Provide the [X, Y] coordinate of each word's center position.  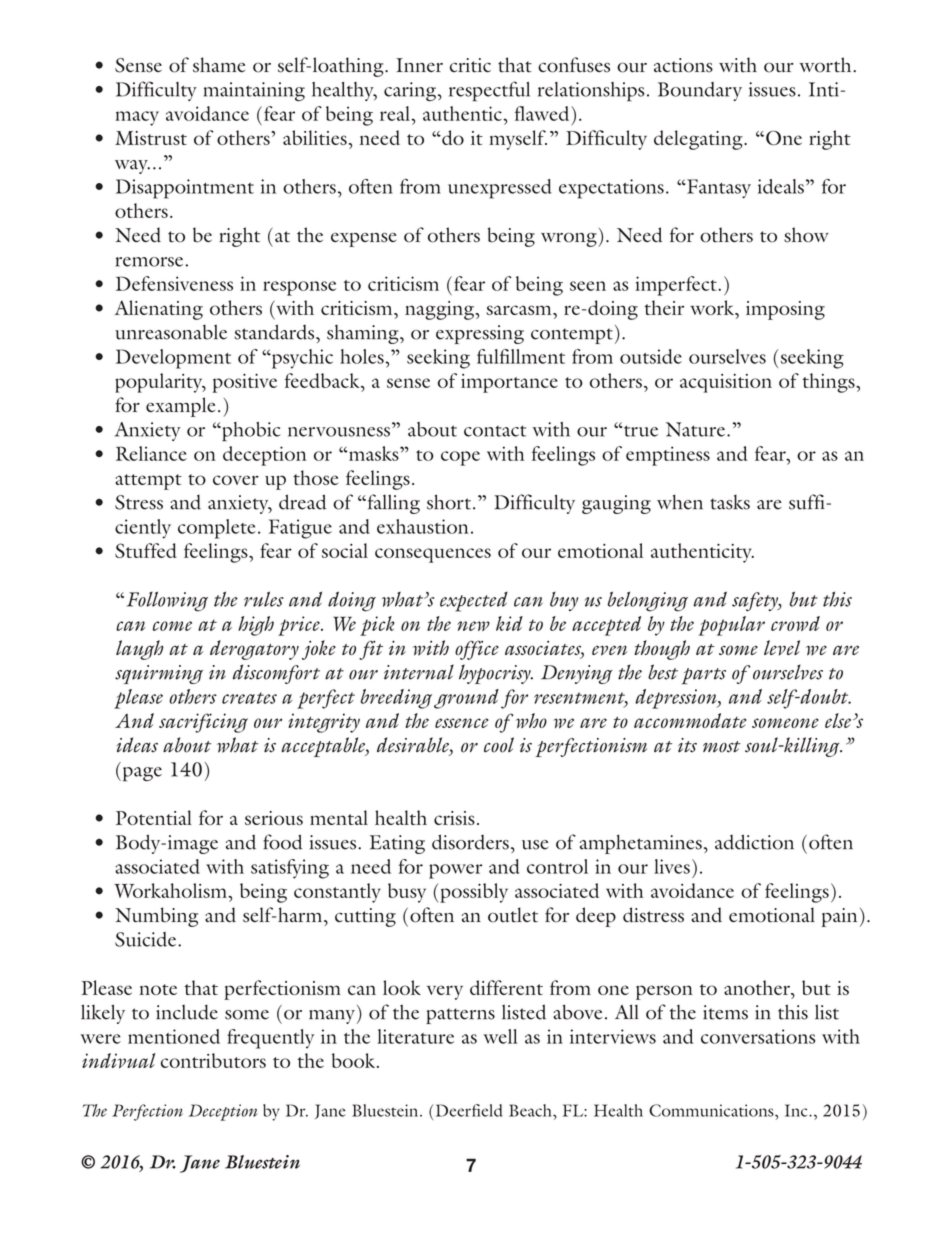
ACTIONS [683, 65]
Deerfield [467, 1110]
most [722, 747]
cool [499, 745]
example [180, 407]
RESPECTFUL [489, 91]
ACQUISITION [726, 383]
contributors [213, 1060]
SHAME [219, 65]
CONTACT [495, 431]
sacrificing [203, 723]
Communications [712, 1110]
